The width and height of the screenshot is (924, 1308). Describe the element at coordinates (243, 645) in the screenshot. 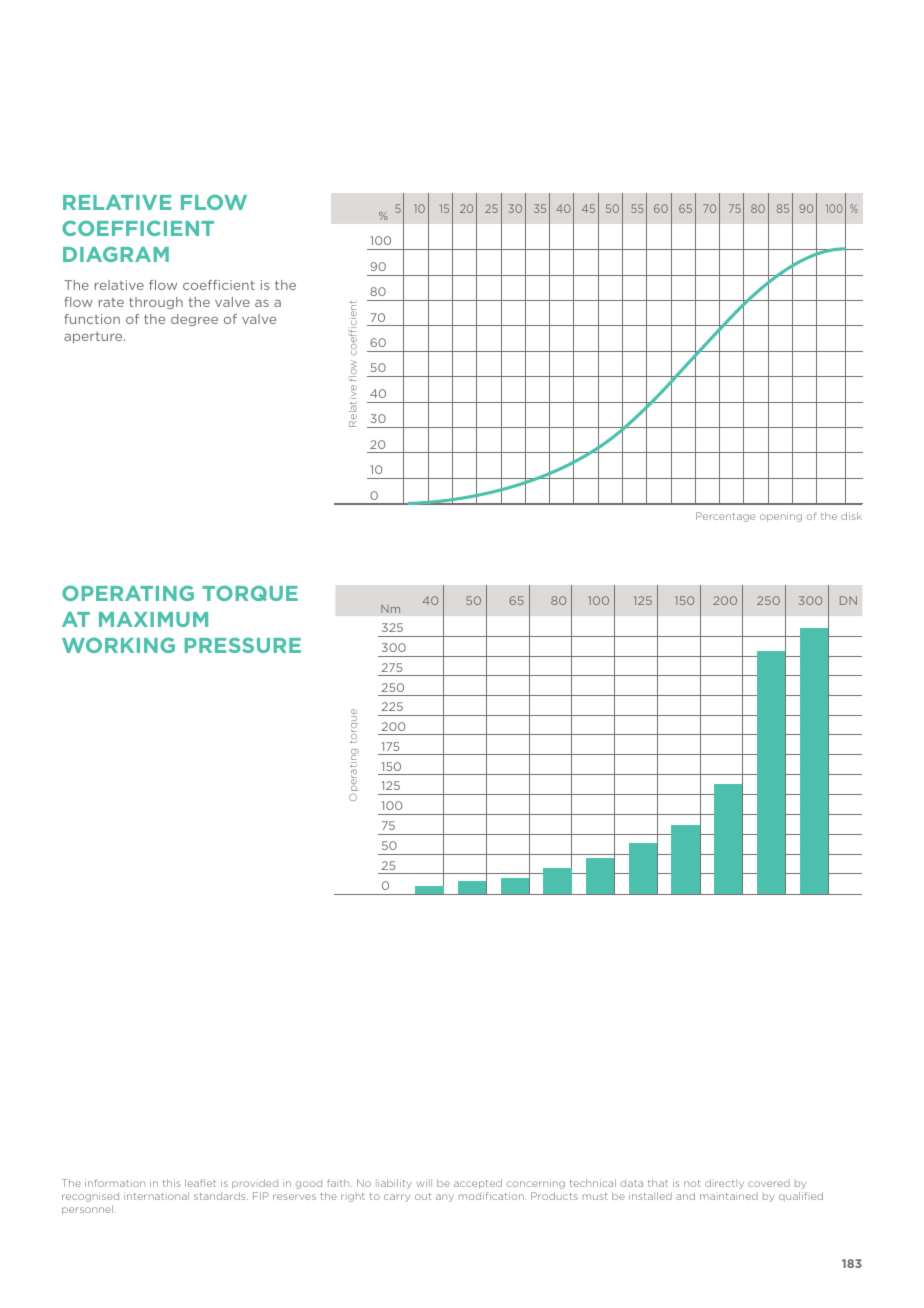

I see `PRESSURE` at that location.
